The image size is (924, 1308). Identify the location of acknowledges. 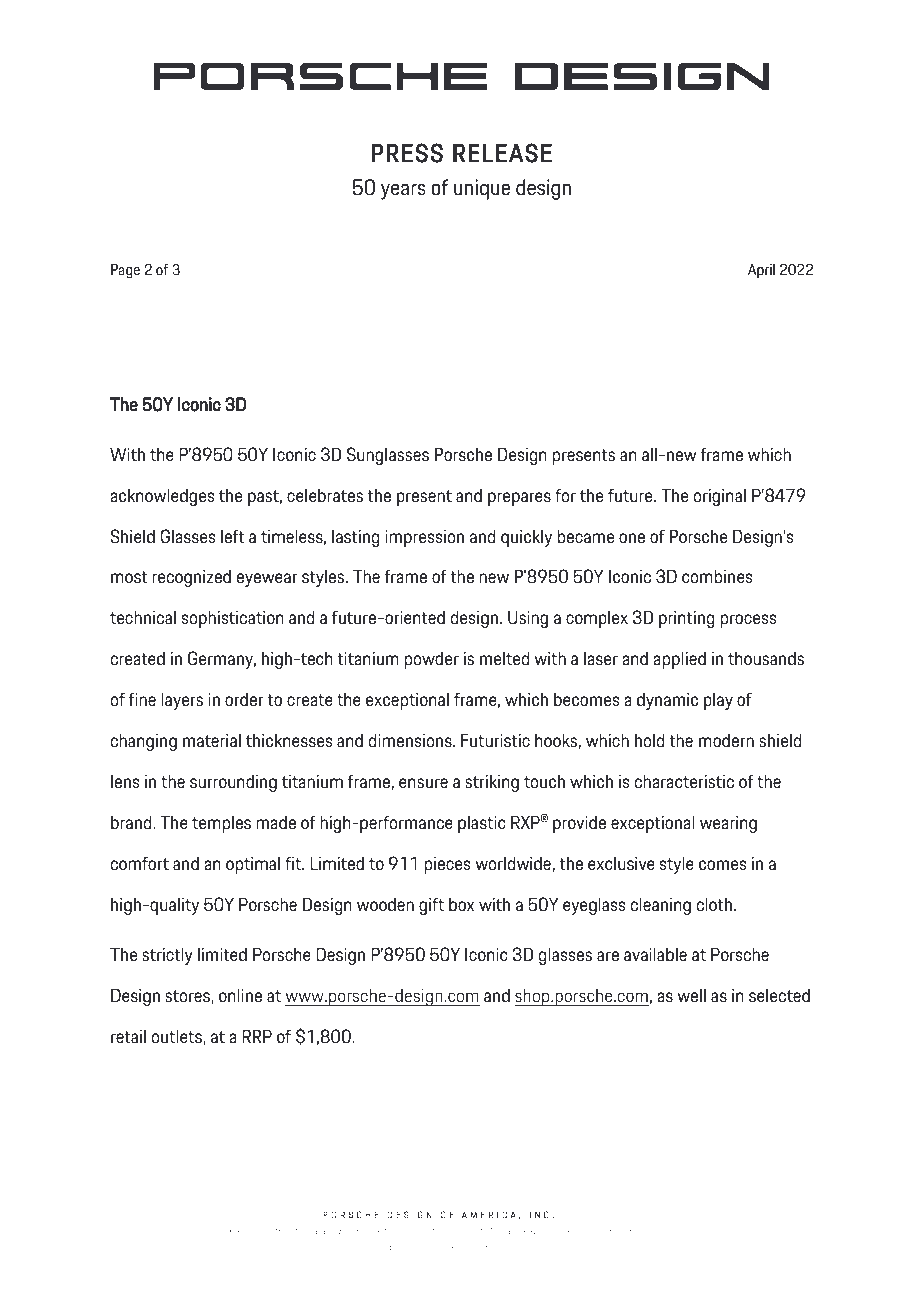
(162, 497).
